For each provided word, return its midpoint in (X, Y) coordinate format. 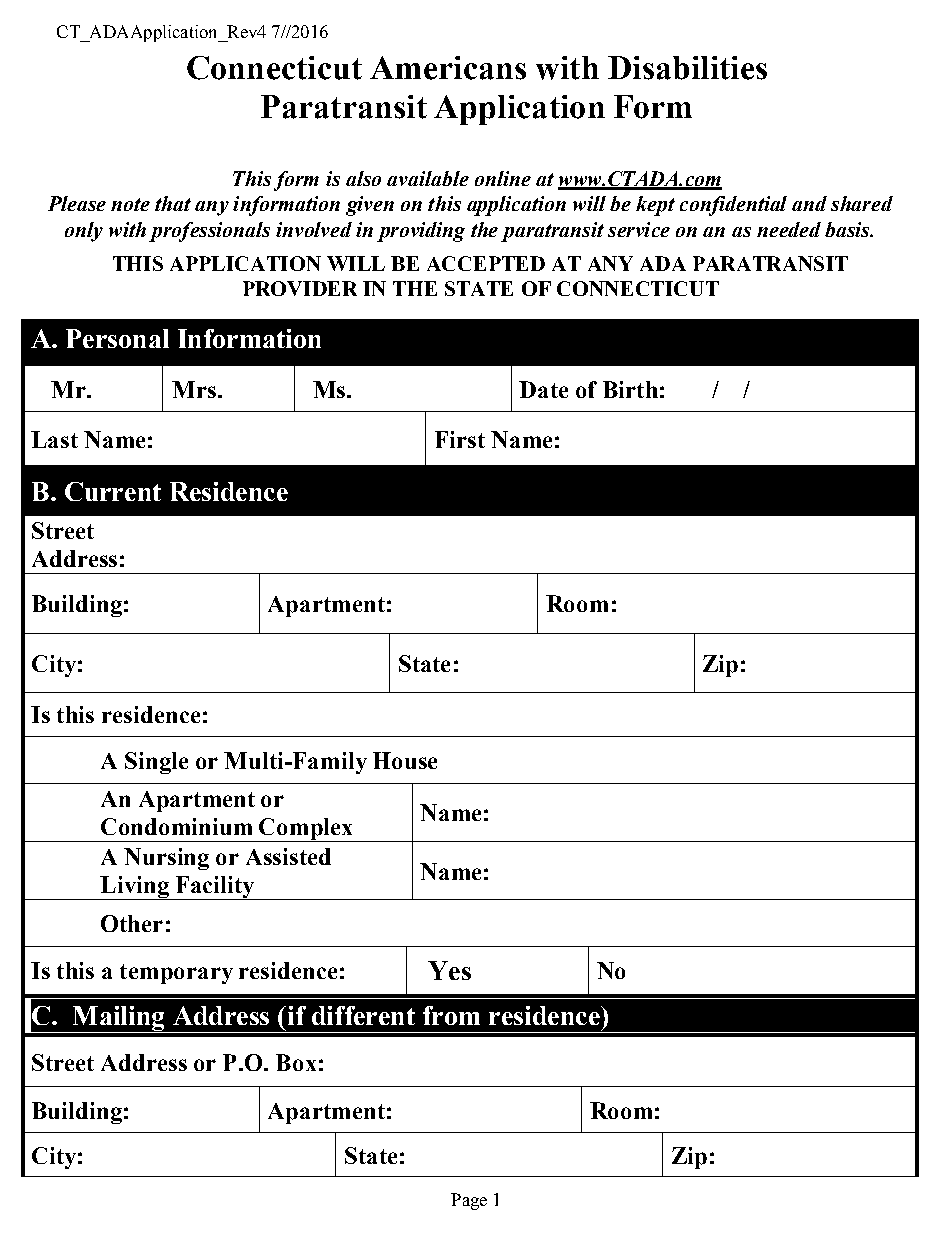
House (405, 760)
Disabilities (687, 68)
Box (296, 1062)
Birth (630, 389)
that (173, 203)
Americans (448, 68)
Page (469, 1201)
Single (156, 763)
